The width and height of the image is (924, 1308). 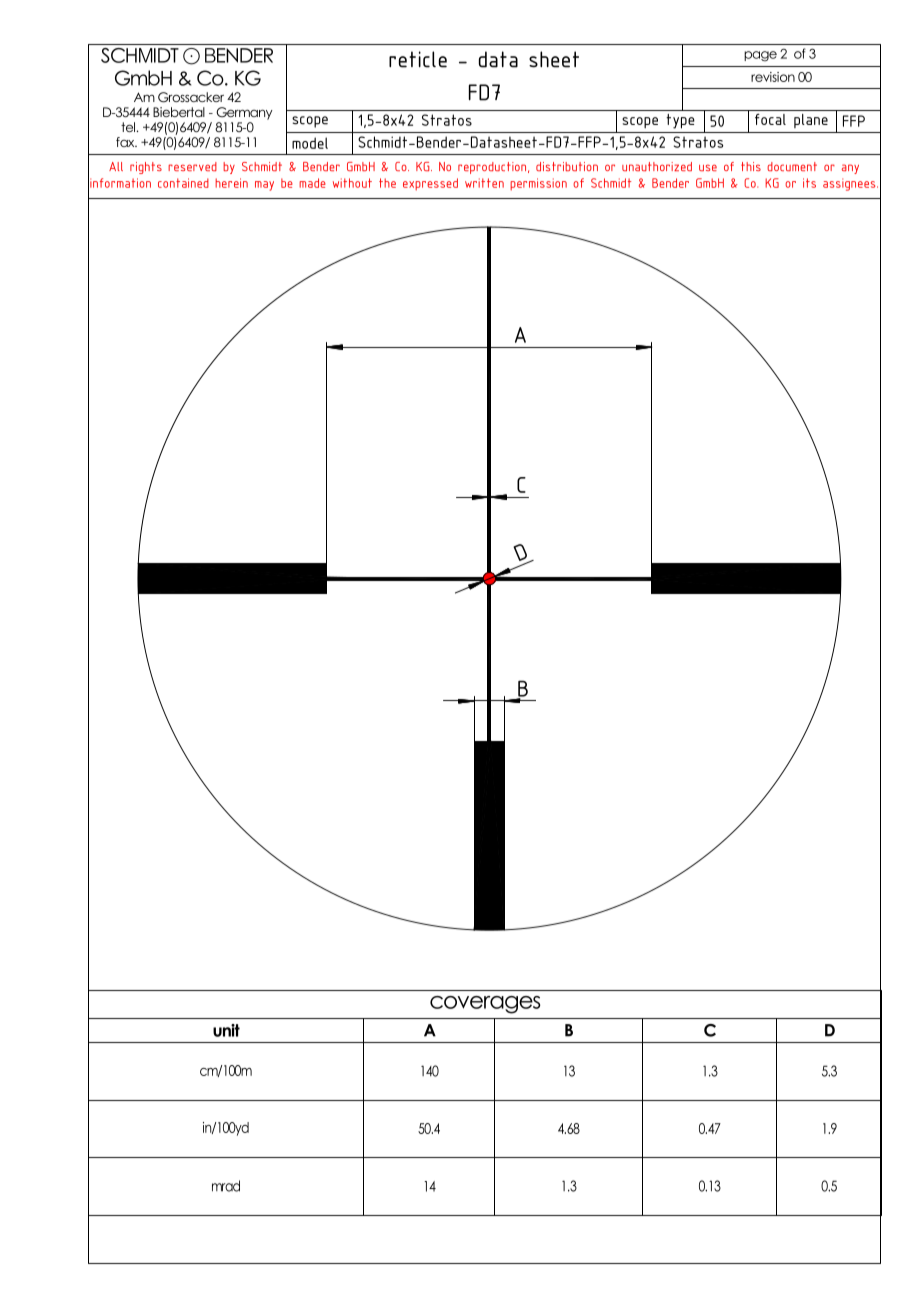 I want to click on coverages, so click(x=485, y=1005).
